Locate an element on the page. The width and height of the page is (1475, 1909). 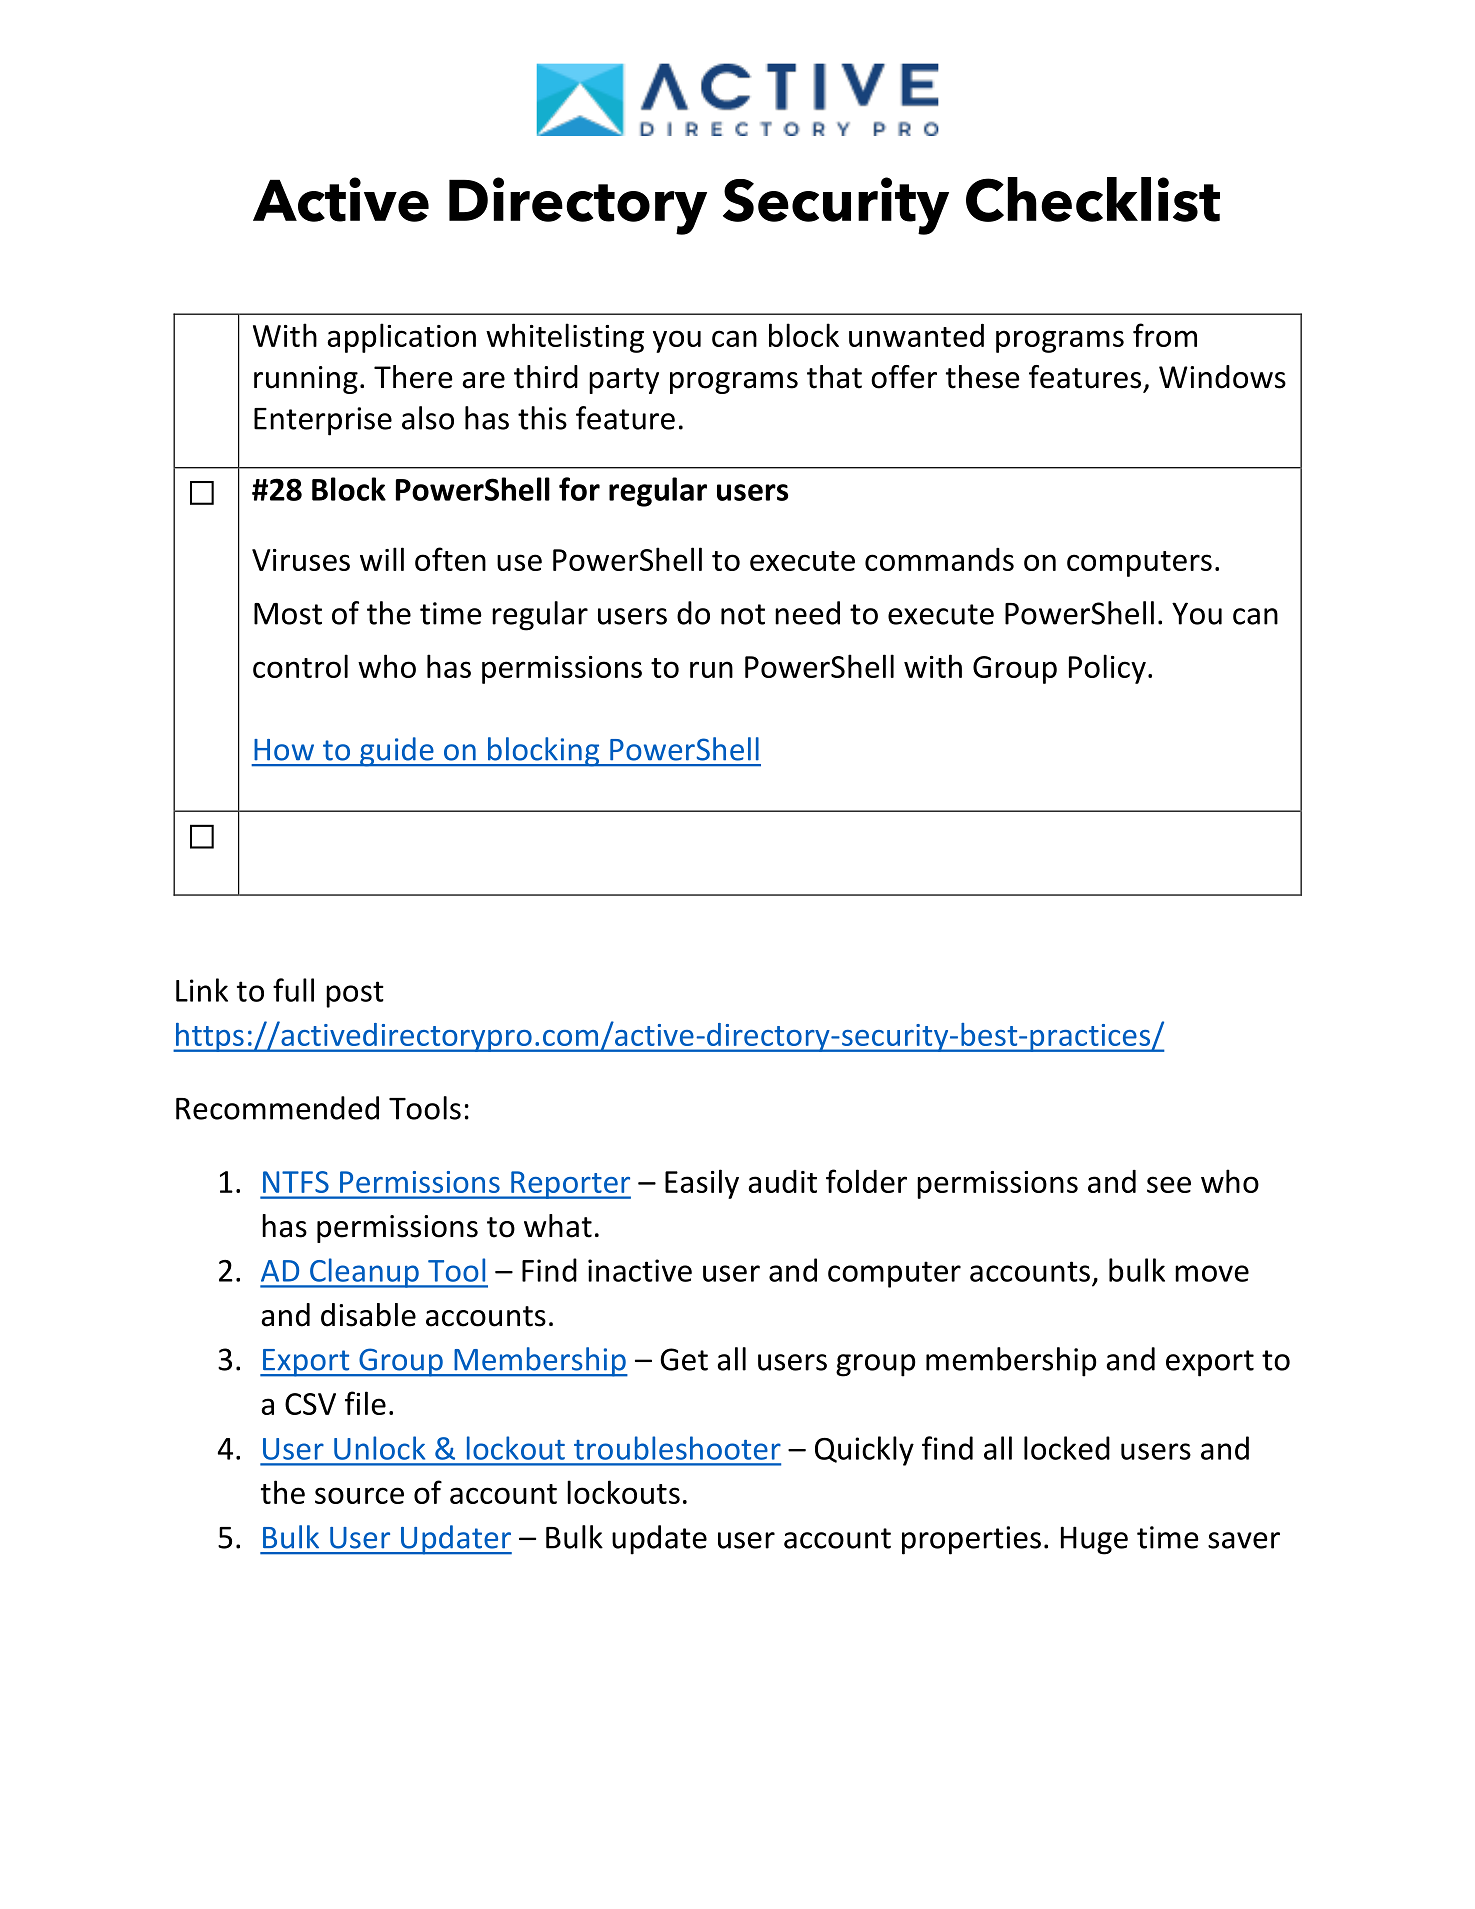
Viruses is located at coordinates (301, 560).
